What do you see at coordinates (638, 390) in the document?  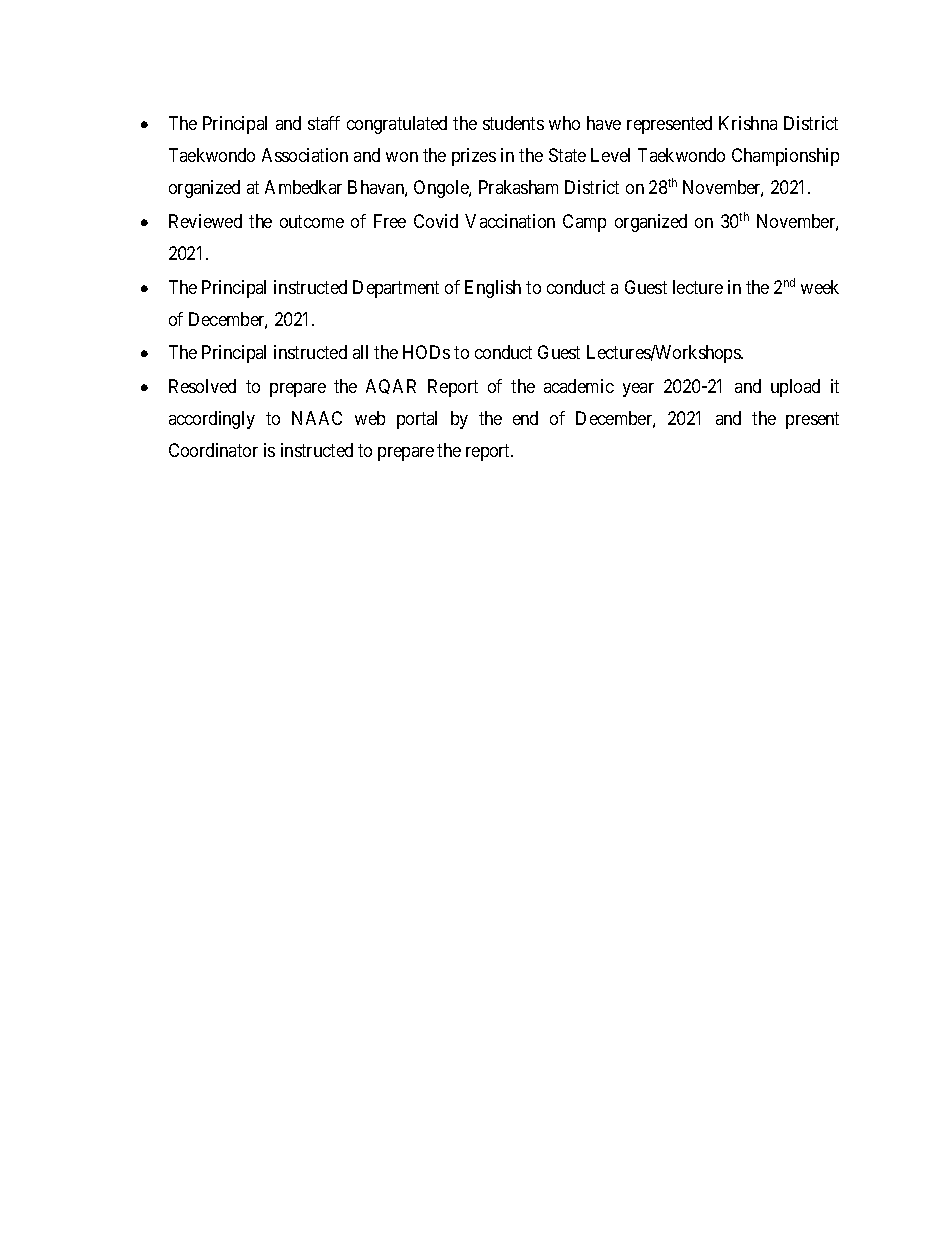 I see `year` at bounding box center [638, 390].
